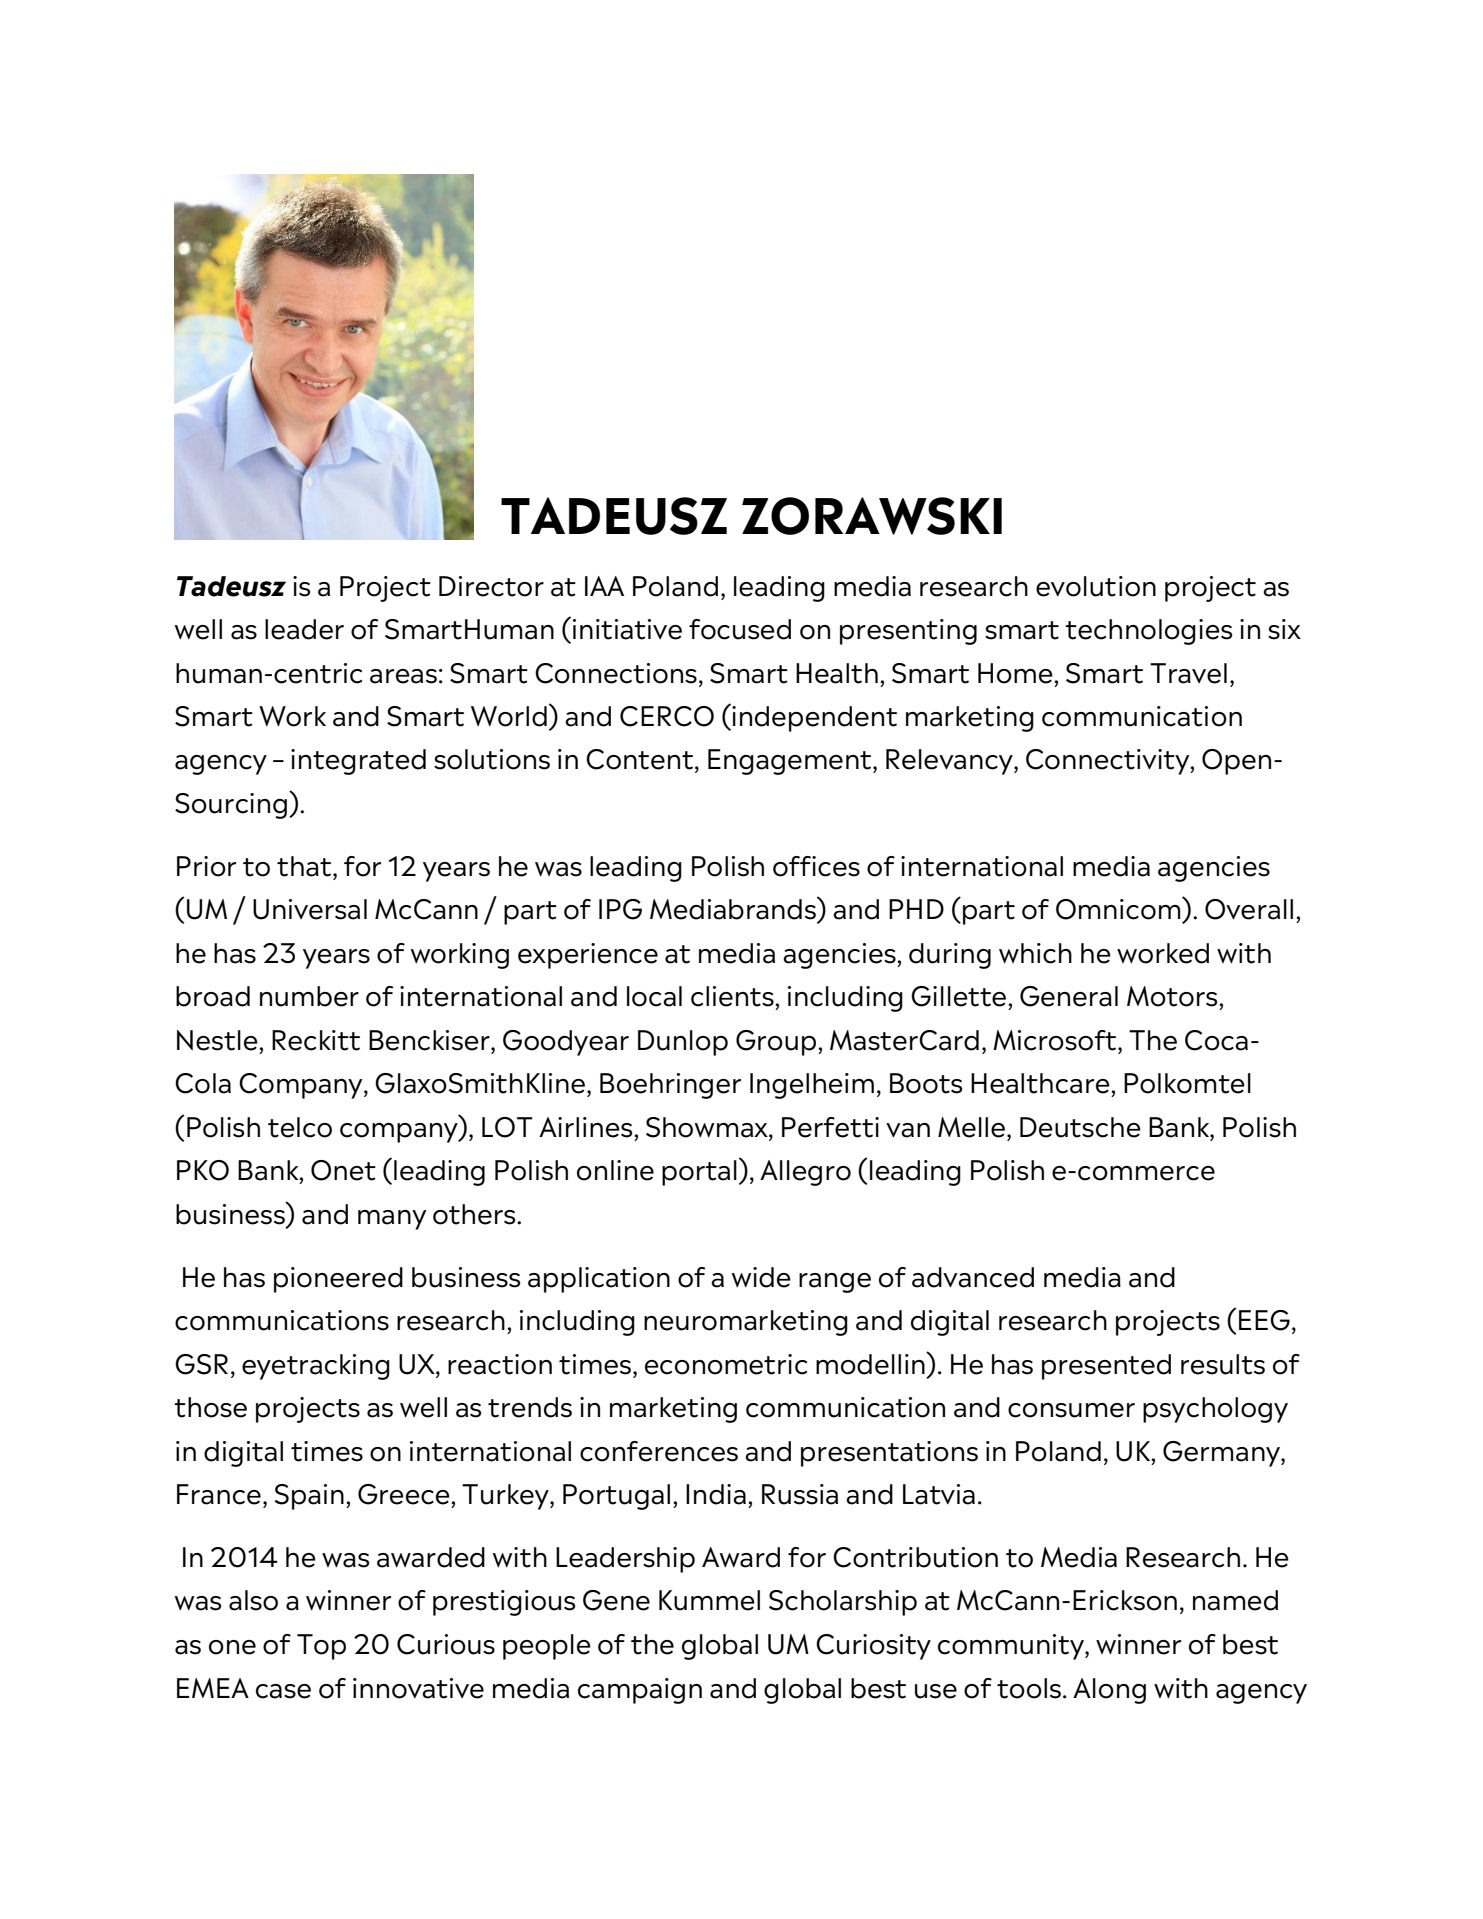 This image has width=1483, height=1919. Describe the element at coordinates (321, 1647) in the image. I see `Top` at that location.
